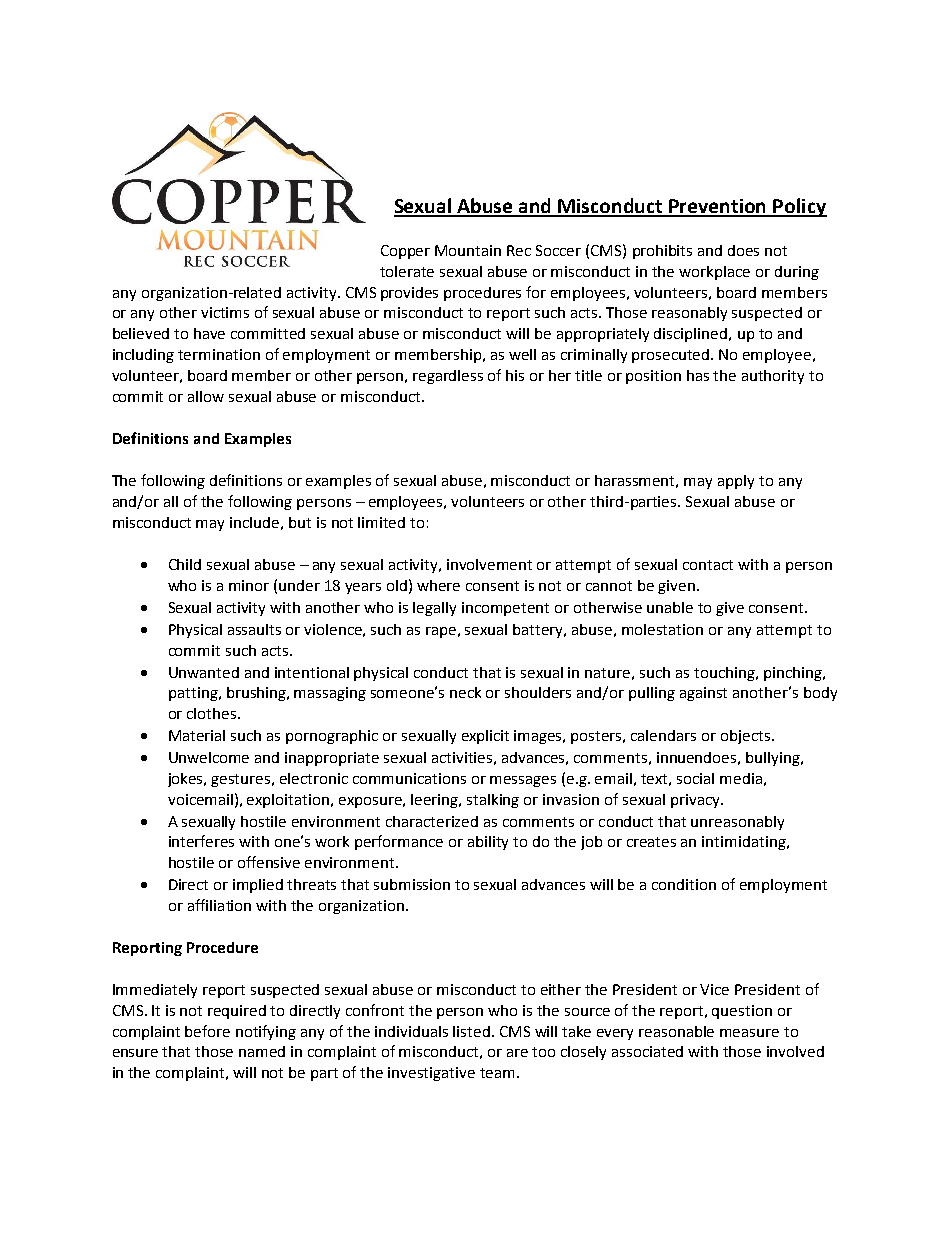  I want to click on incompetent, so click(505, 609).
